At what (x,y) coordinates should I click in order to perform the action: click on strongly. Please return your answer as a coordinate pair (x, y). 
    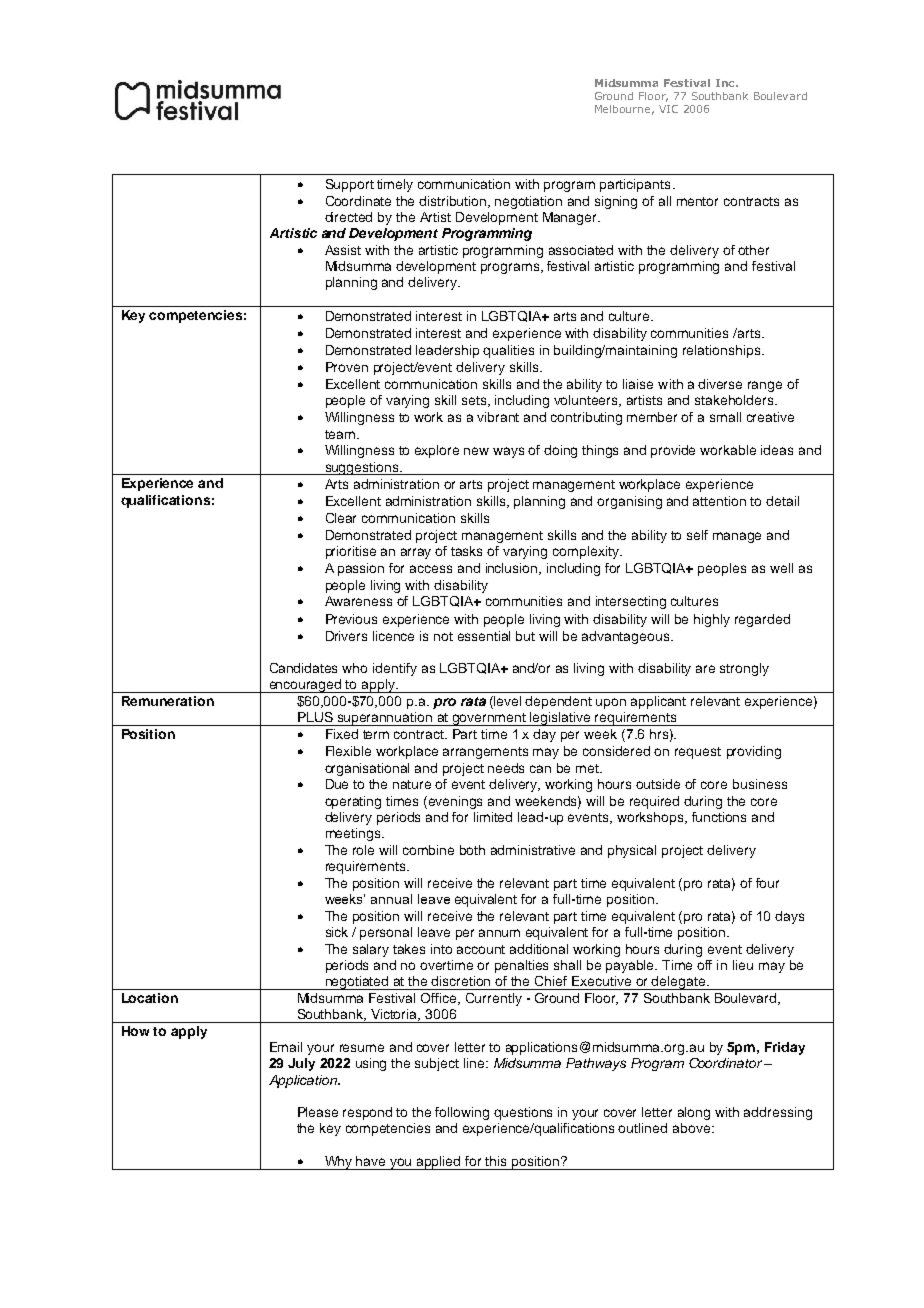
    Looking at the image, I should click on (744, 669).
